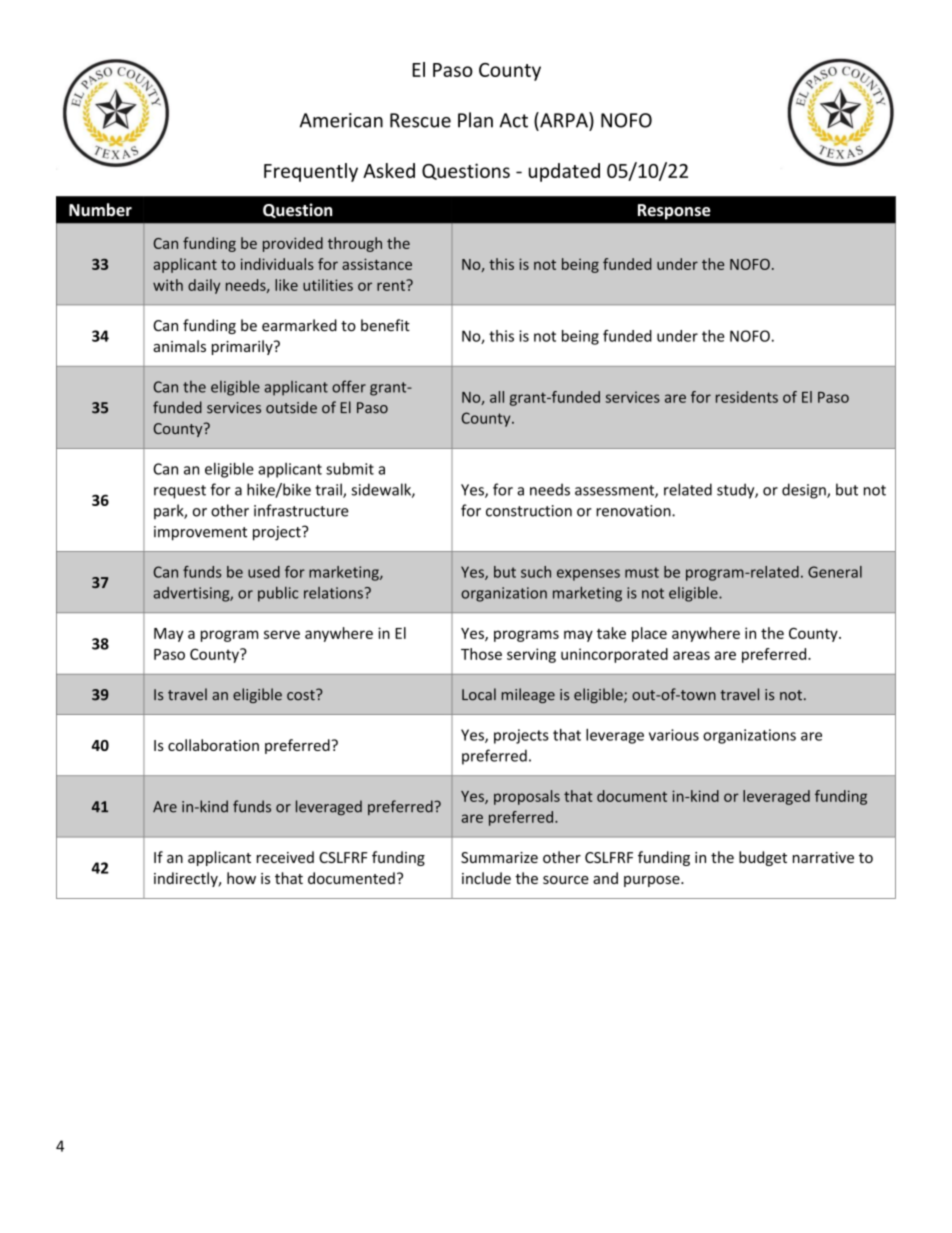 The height and width of the screenshot is (1233, 952). I want to click on residents, so click(747, 397).
